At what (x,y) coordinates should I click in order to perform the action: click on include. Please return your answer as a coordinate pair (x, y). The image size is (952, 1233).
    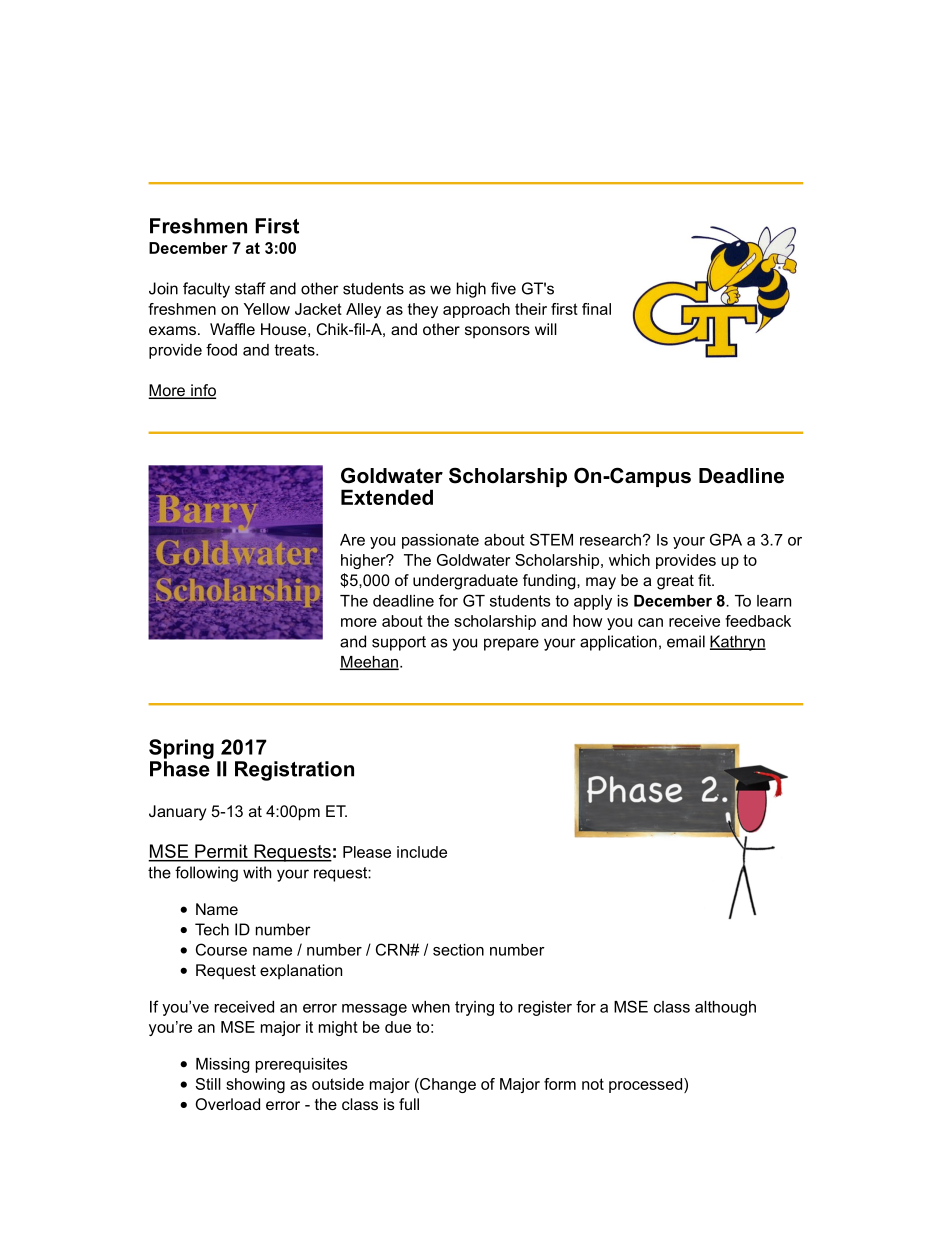
    Looking at the image, I should click on (422, 852).
